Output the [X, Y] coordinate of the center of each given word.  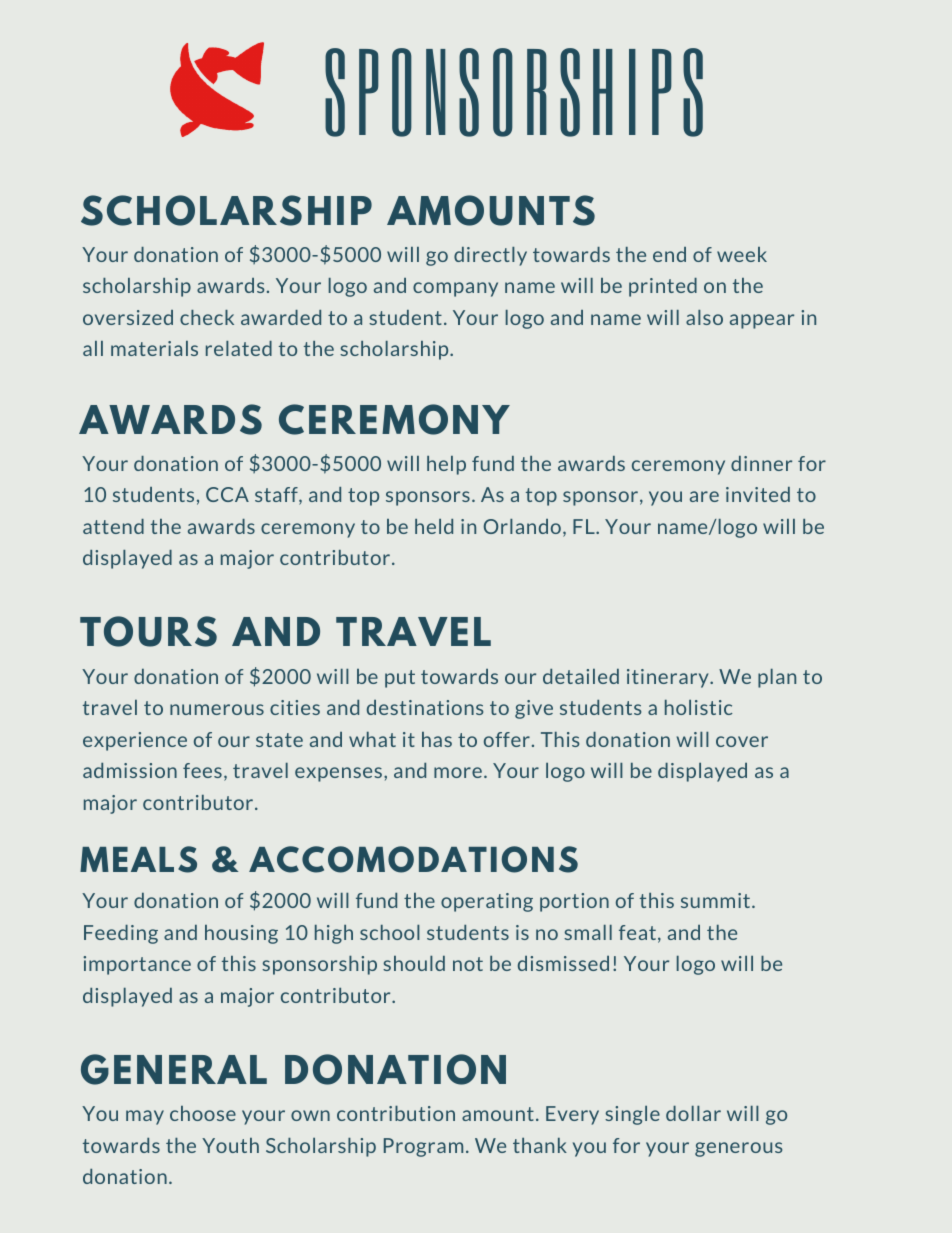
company [455, 289]
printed [663, 287]
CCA [227, 494]
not [468, 964]
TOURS [148, 631]
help [446, 465]
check [207, 317]
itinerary [669, 678]
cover [742, 741]
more [458, 772]
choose [203, 1113]
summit [717, 900]
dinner [761, 463]
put [400, 679]
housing [241, 934]
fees [202, 770]
